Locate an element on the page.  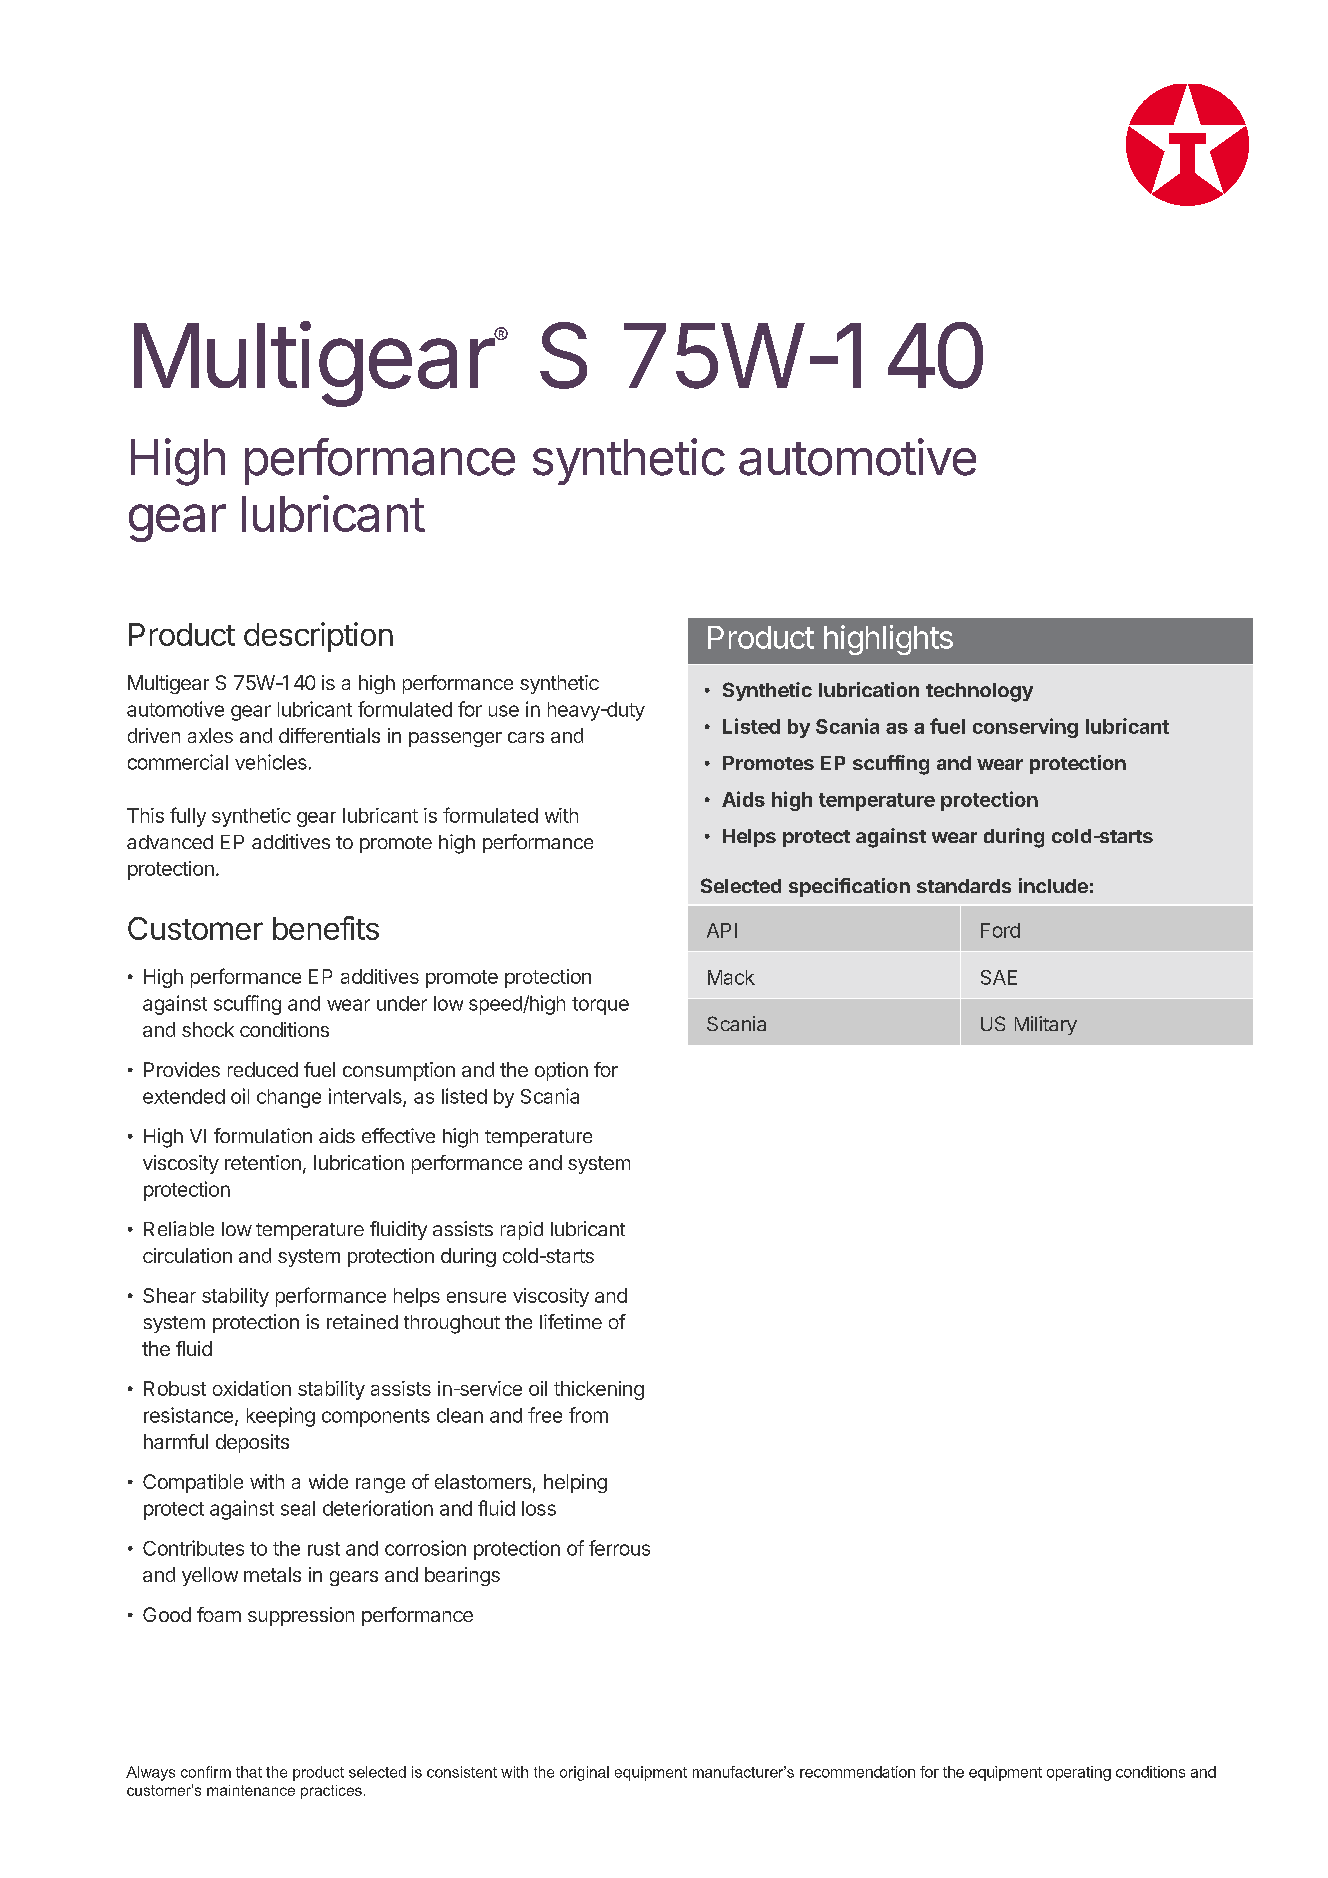
Reliable is located at coordinates (179, 1228).
